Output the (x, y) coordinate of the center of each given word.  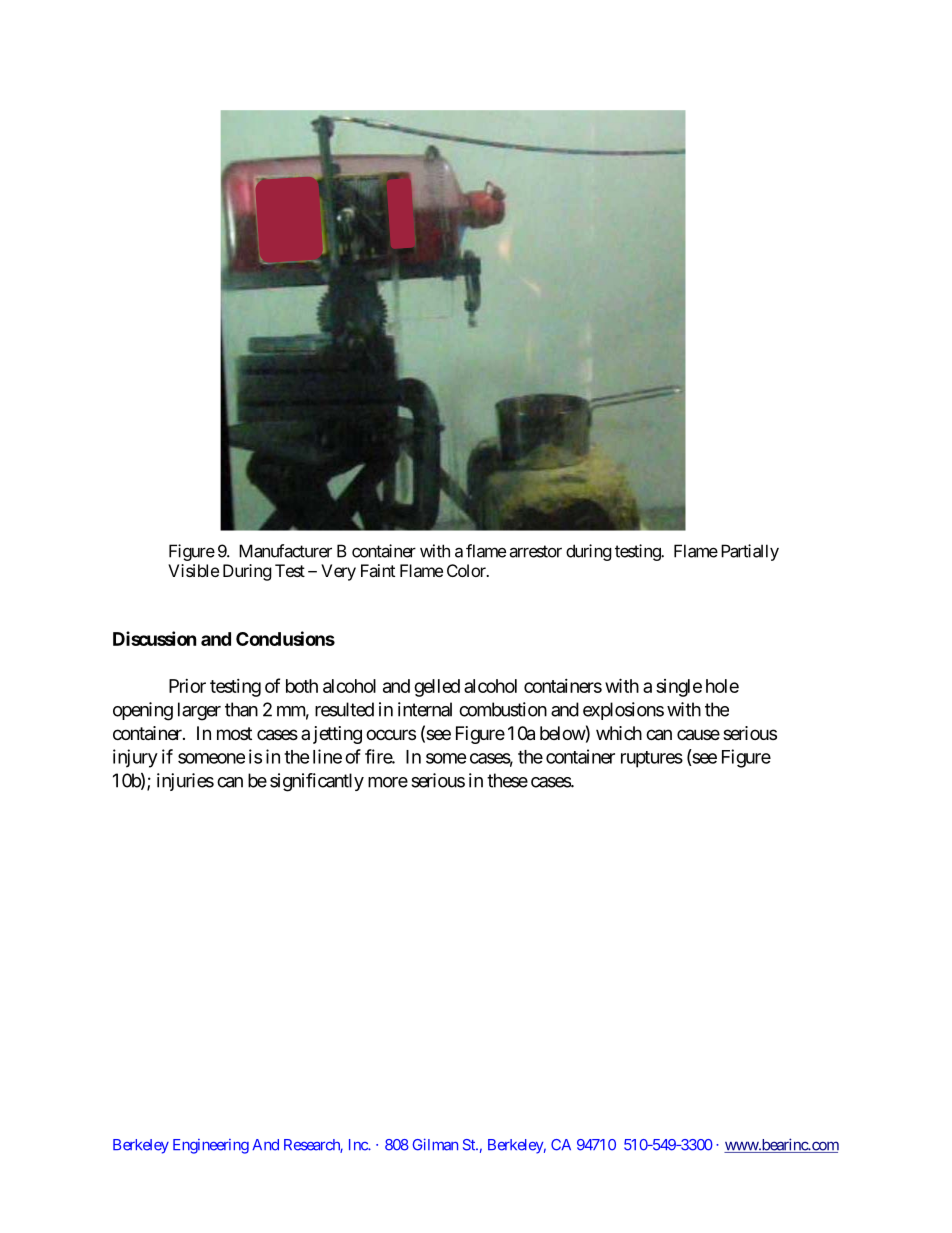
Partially (750, 552)
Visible (193, 570)
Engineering (211, 1146)
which (619, 733)
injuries (185, 782)
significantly (317, 782)
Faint (378, 570)
